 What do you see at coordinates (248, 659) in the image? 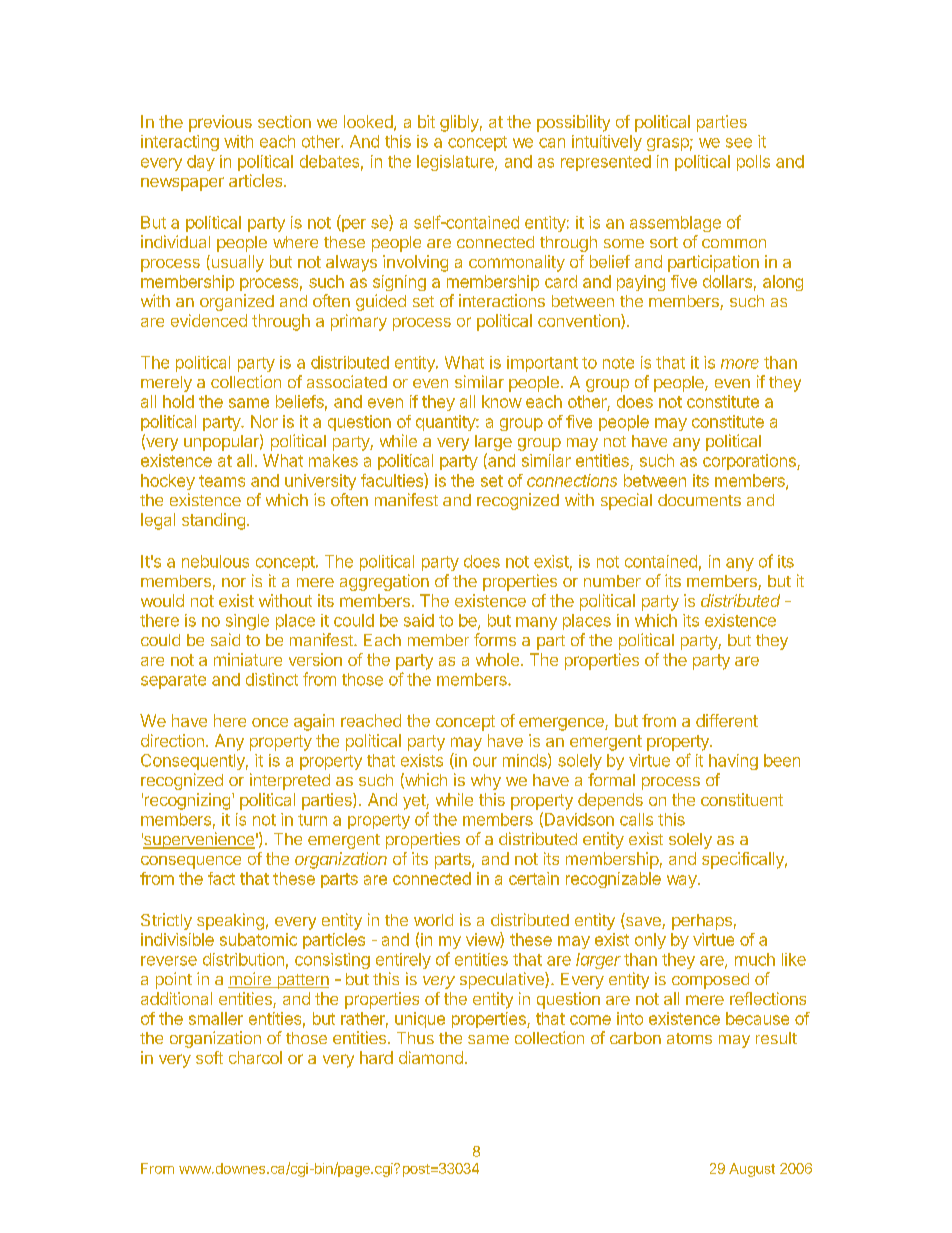
I see `miniature` at bounding box center [248, 659].
